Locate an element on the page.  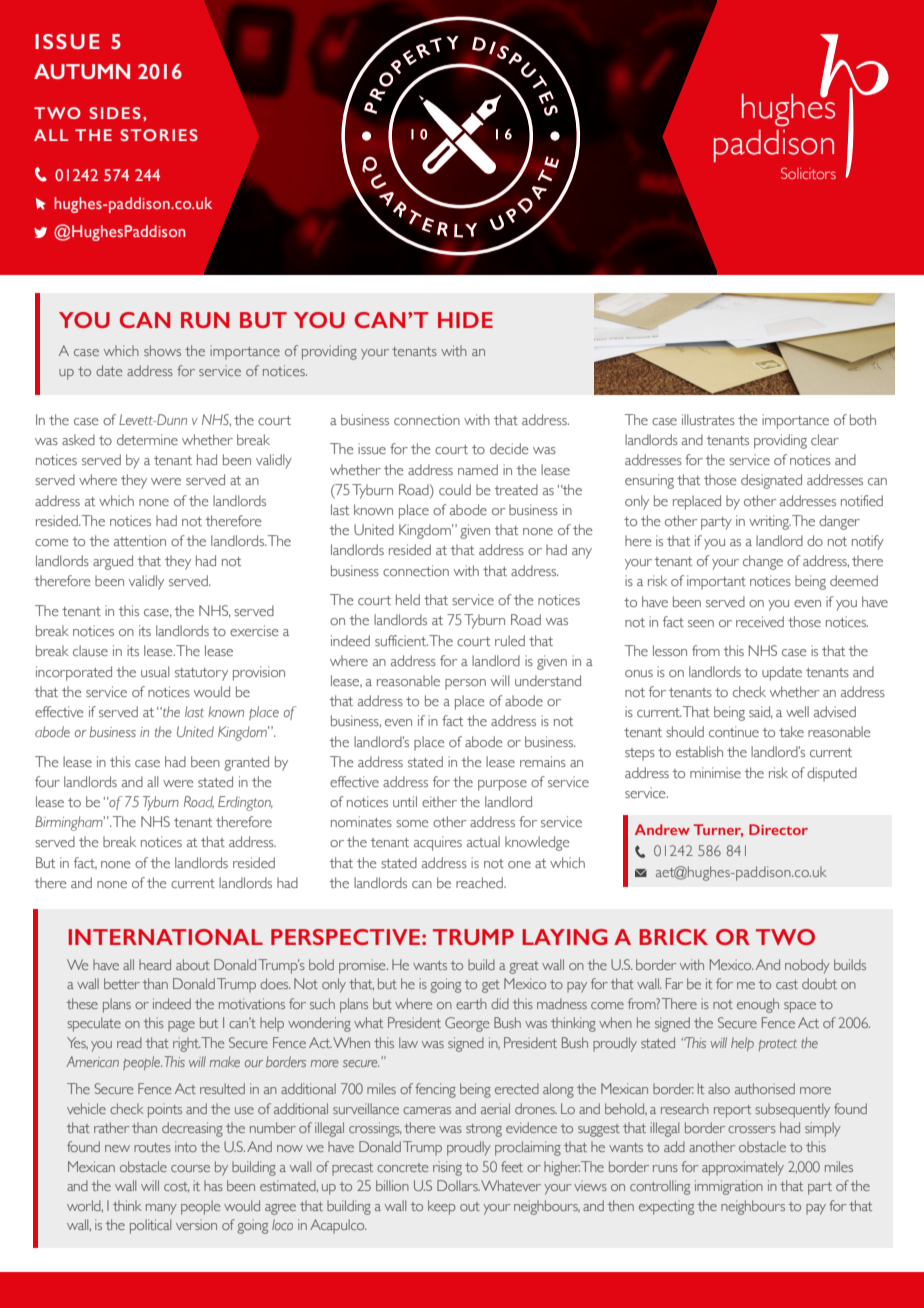
Solicitors is located at coordinates (808, 173).
